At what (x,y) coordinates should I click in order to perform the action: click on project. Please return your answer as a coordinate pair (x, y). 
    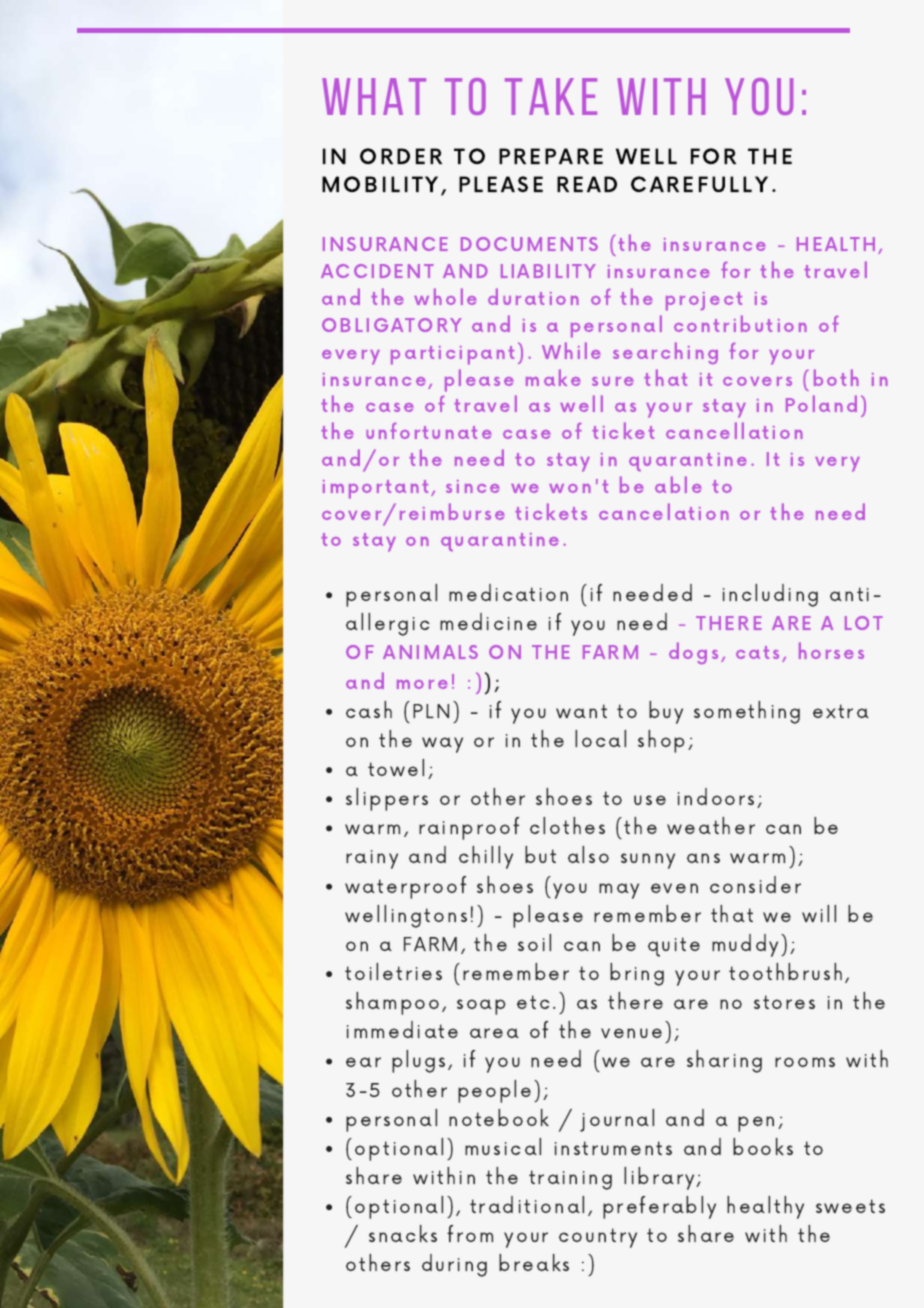
    Looking at the image, I should click on (704, 301).
